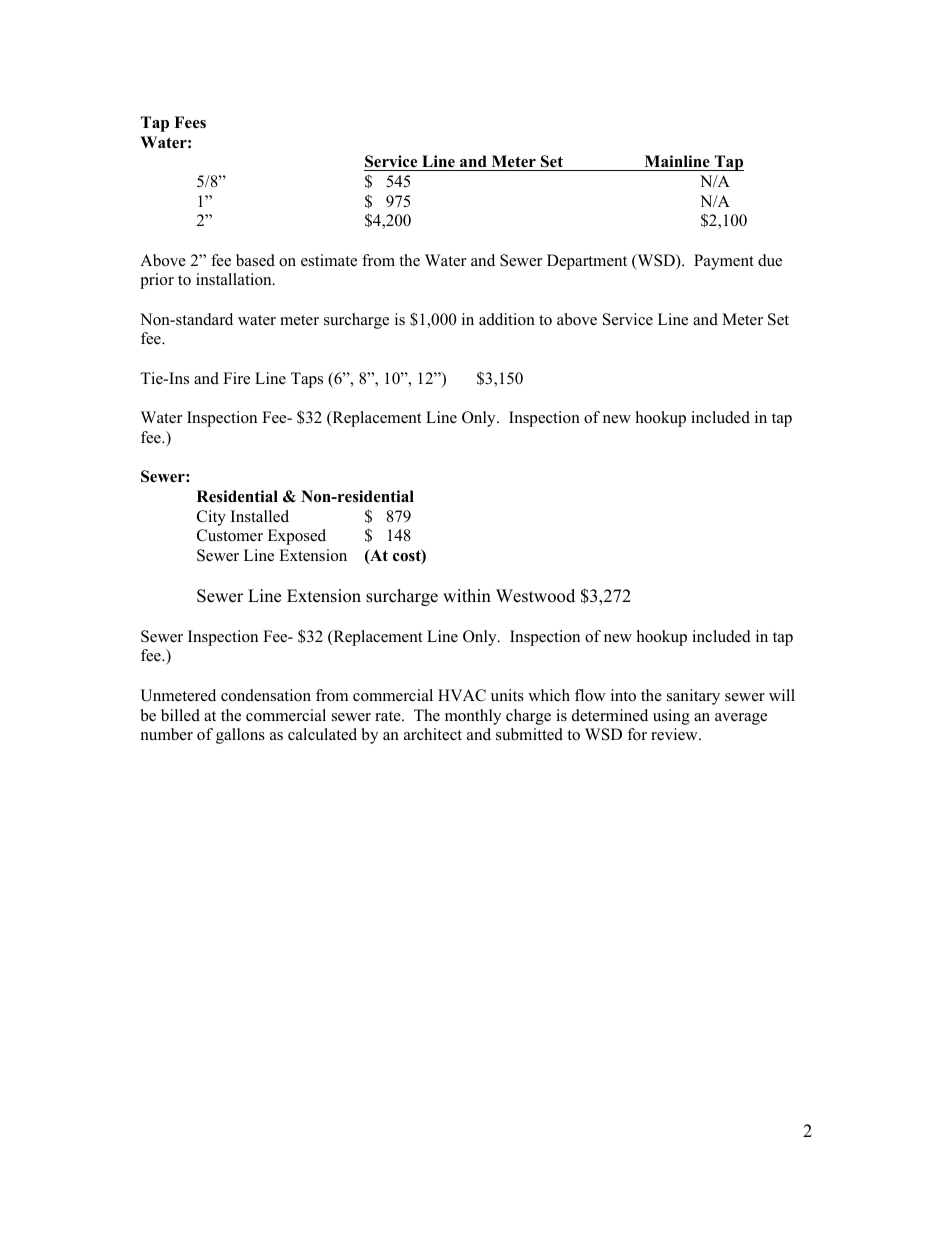 The height and width of the screenshot is (1233, 952). I want to click on Fire, so click(236, 378).
